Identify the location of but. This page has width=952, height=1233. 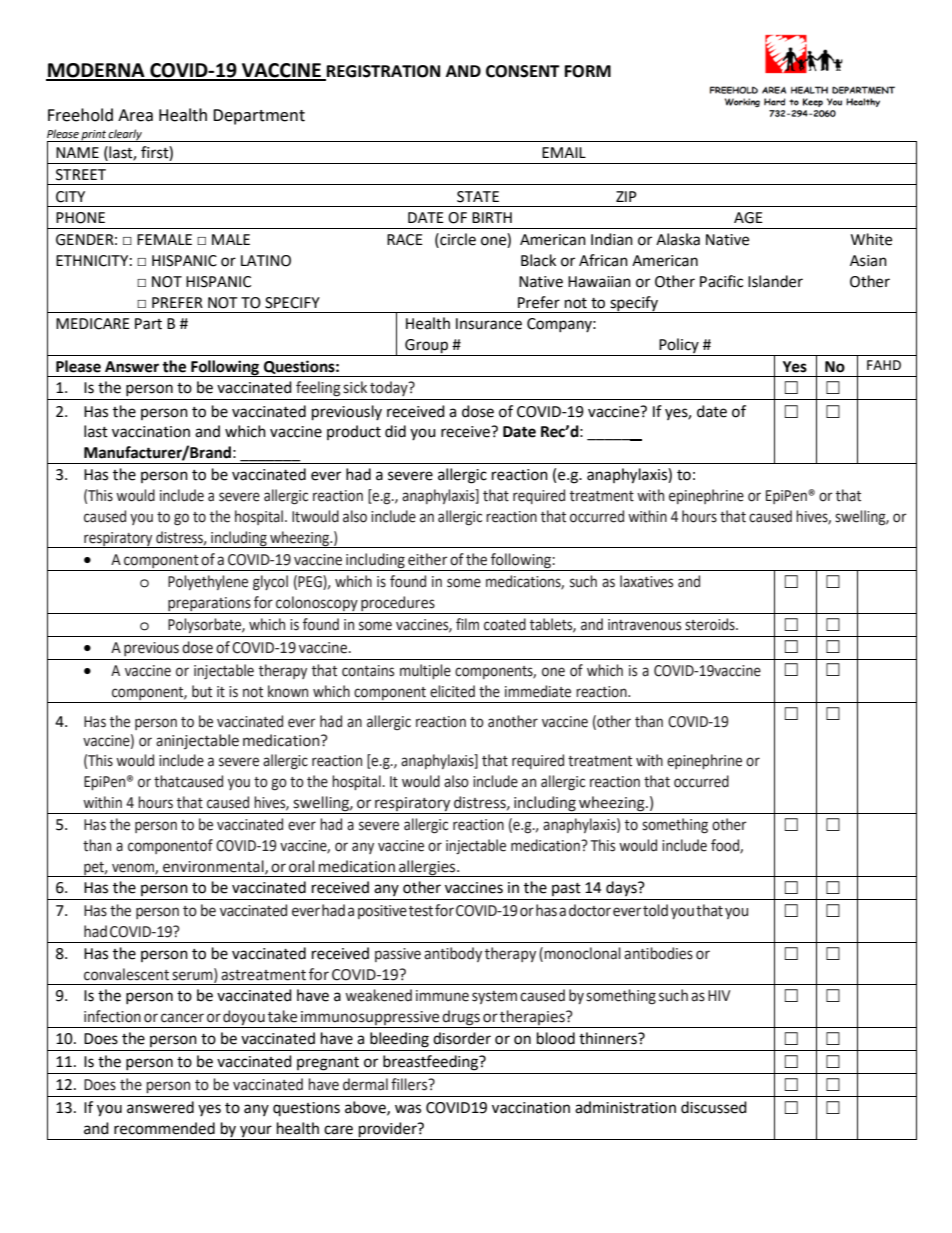
(202, 691).
